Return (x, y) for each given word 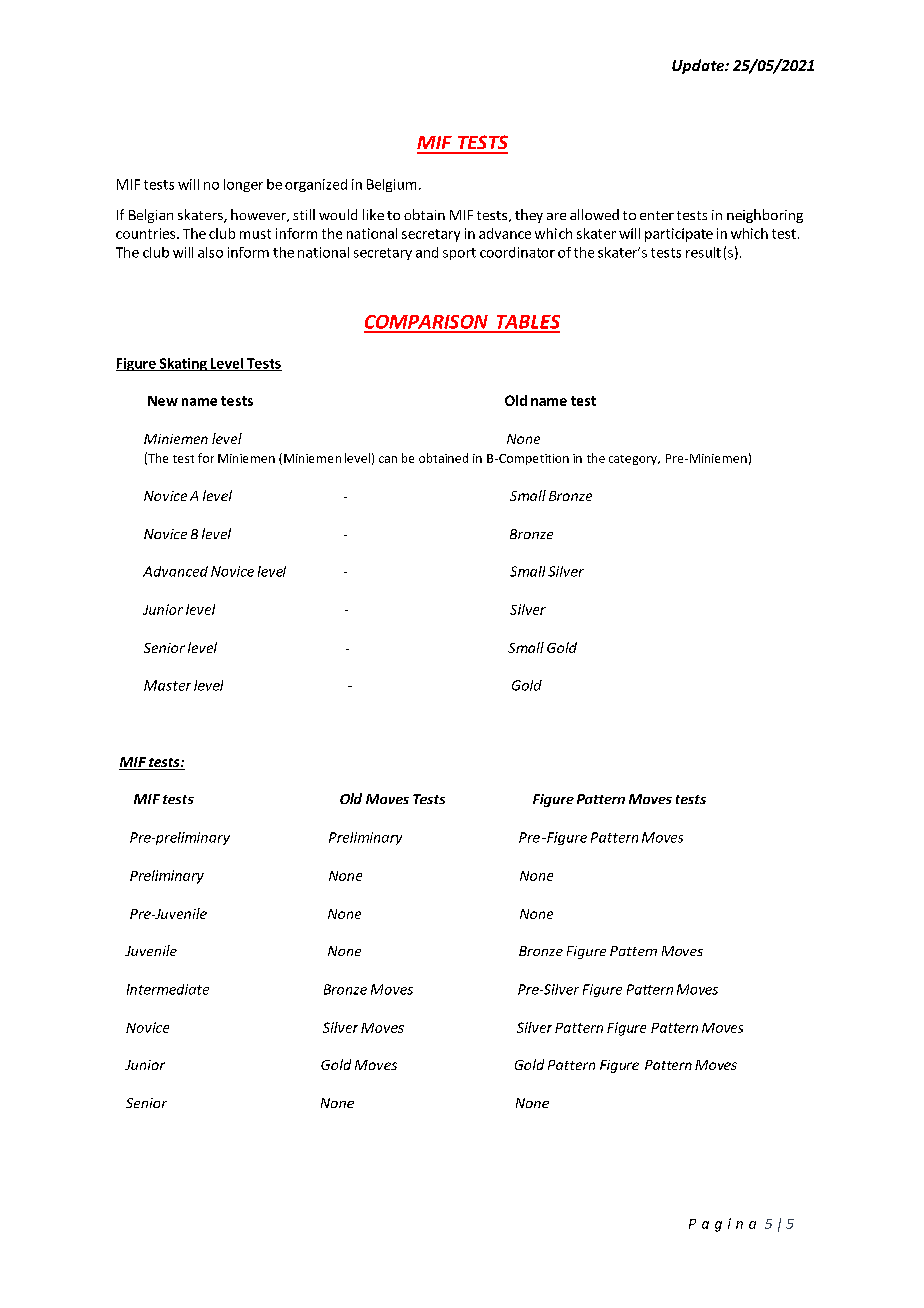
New (163, 401)
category (634, 460)
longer (243, 185)
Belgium (391, 185)
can (388, 459)
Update (699, 66)
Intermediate (168, 989)
